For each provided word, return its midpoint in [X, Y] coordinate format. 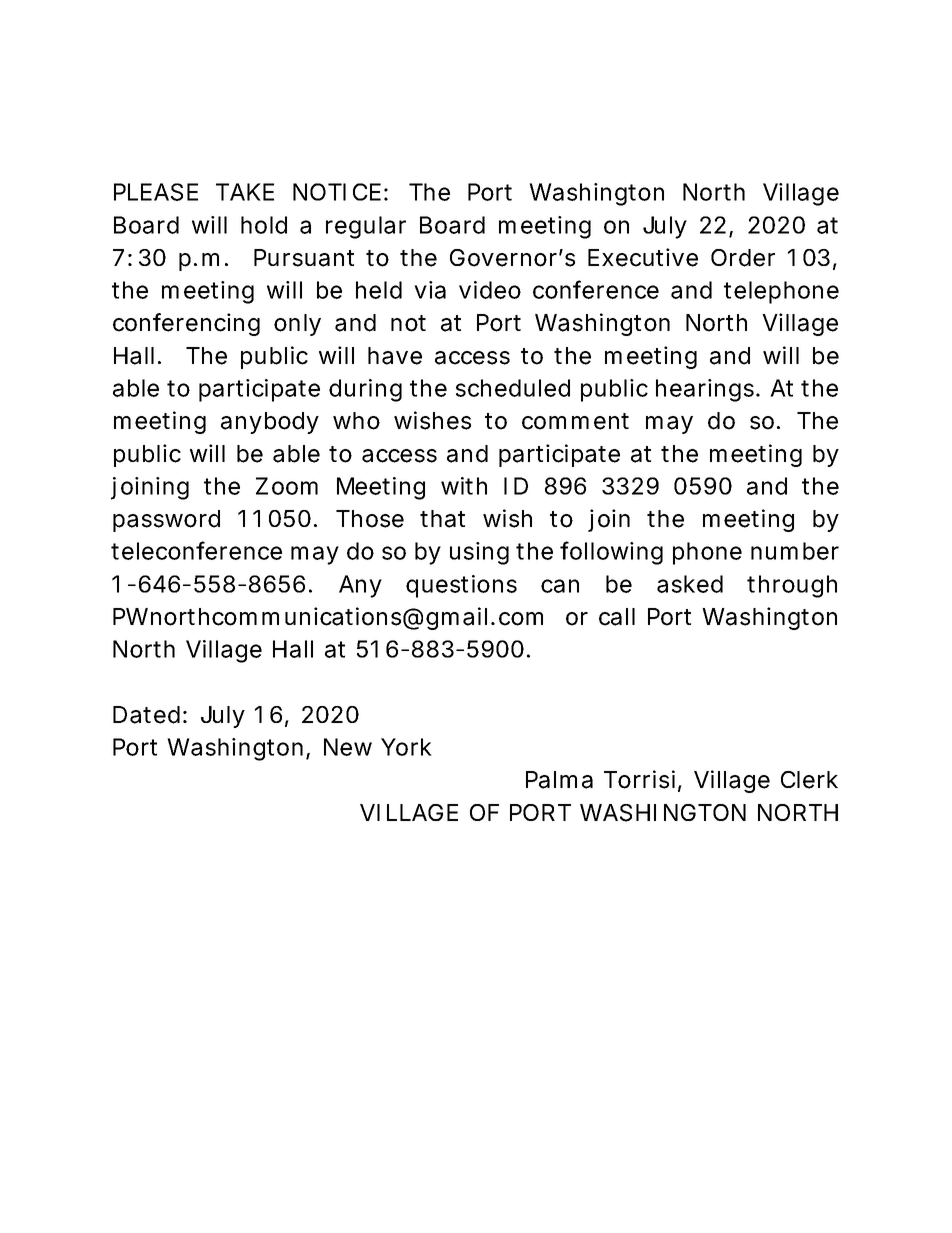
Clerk [809, 780]
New [348, 747]
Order [743, 258]
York [406, 747]
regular [366, 227]
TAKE [245, 192]
